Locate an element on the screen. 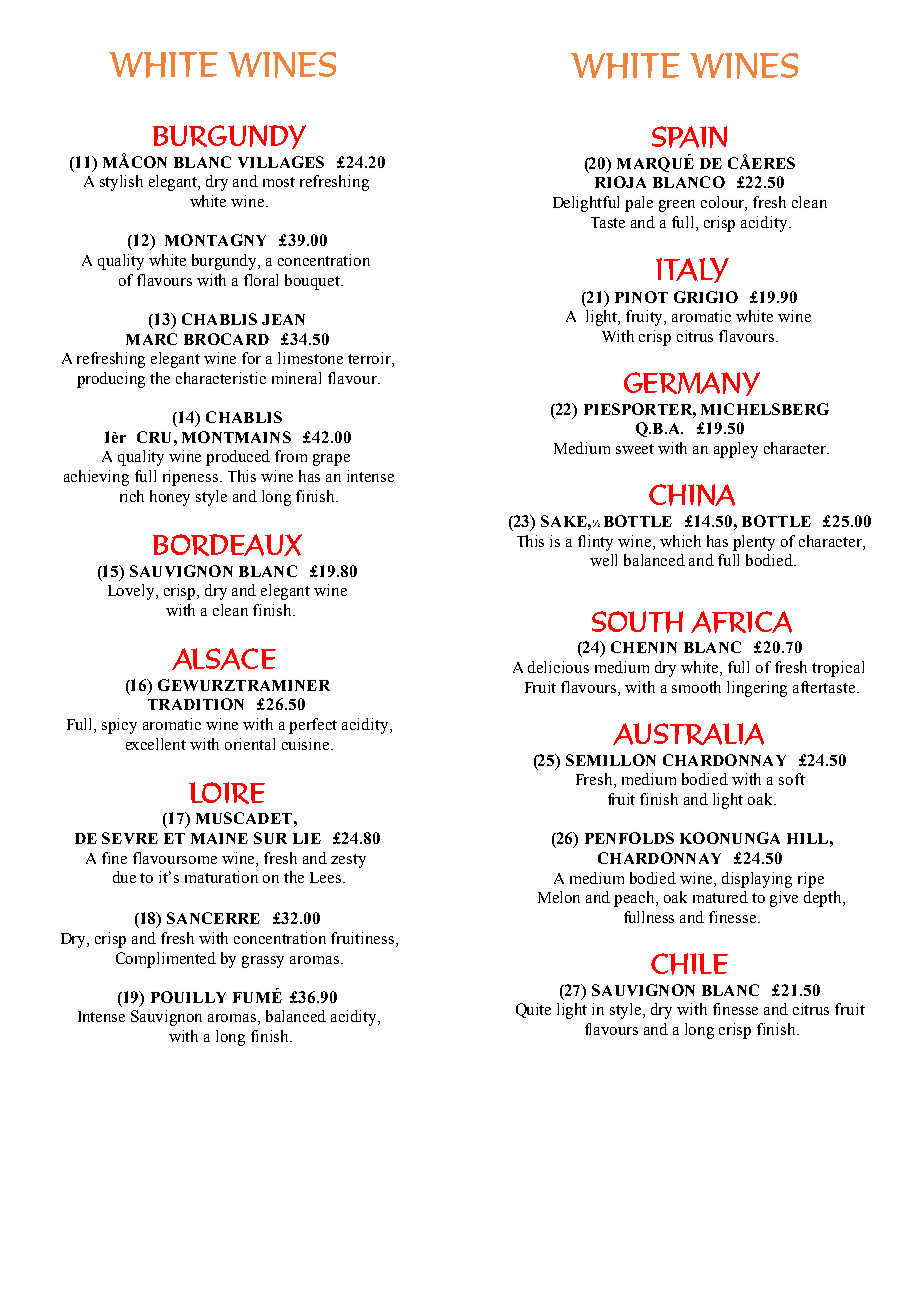 This screenshot has width=924, height=1308. pale is located at coordinates (639, 204).
